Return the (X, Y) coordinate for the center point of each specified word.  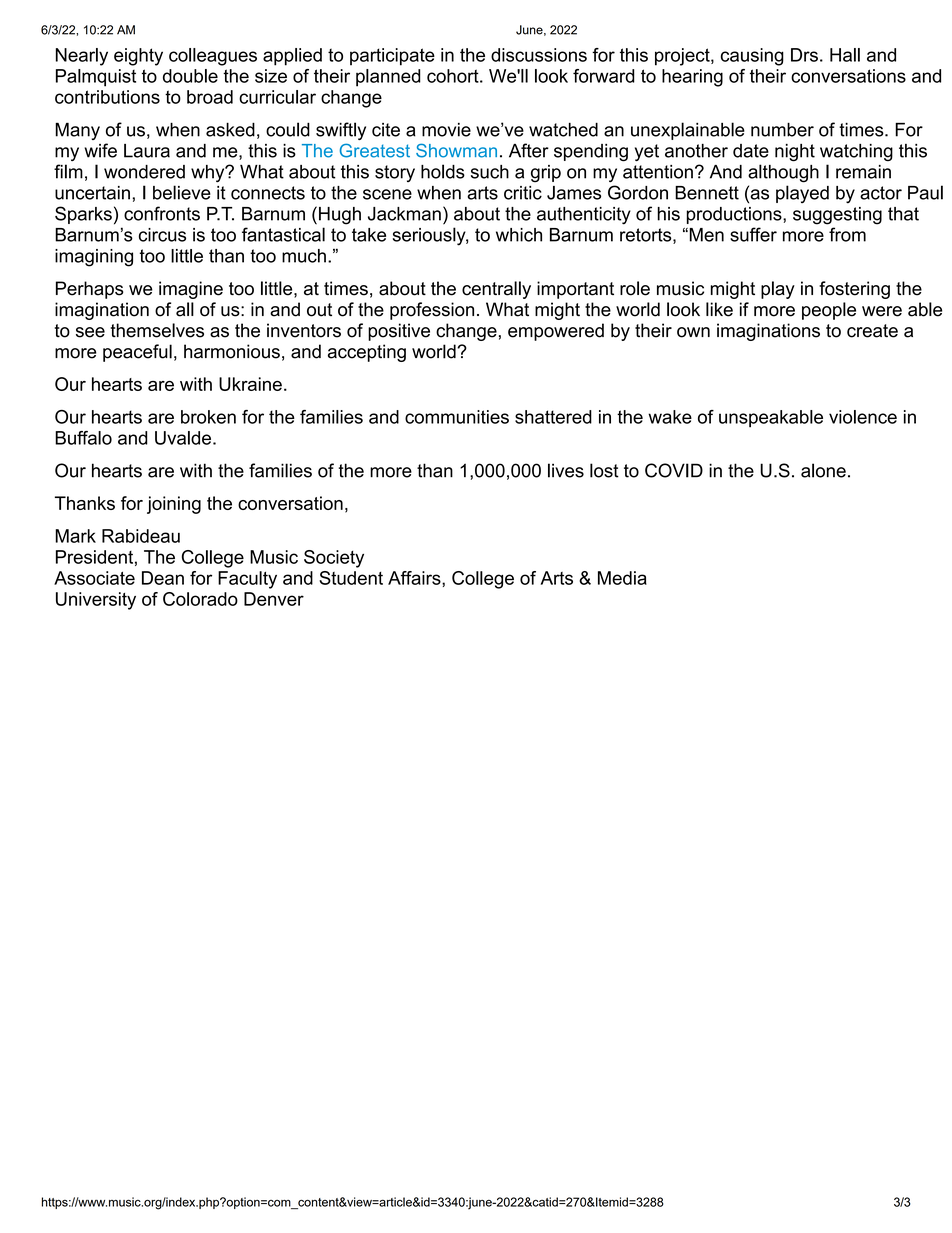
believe (182, 192)
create (872, 331)
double (190, 76)
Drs (804, 55)
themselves (157, 330)
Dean (163, 578)
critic (523, 193)
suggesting (837, 216)
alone (823, 470)
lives (566, 470)
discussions (539, 55)
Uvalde (183, 438)
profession (432, 311)
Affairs (415, 578)
